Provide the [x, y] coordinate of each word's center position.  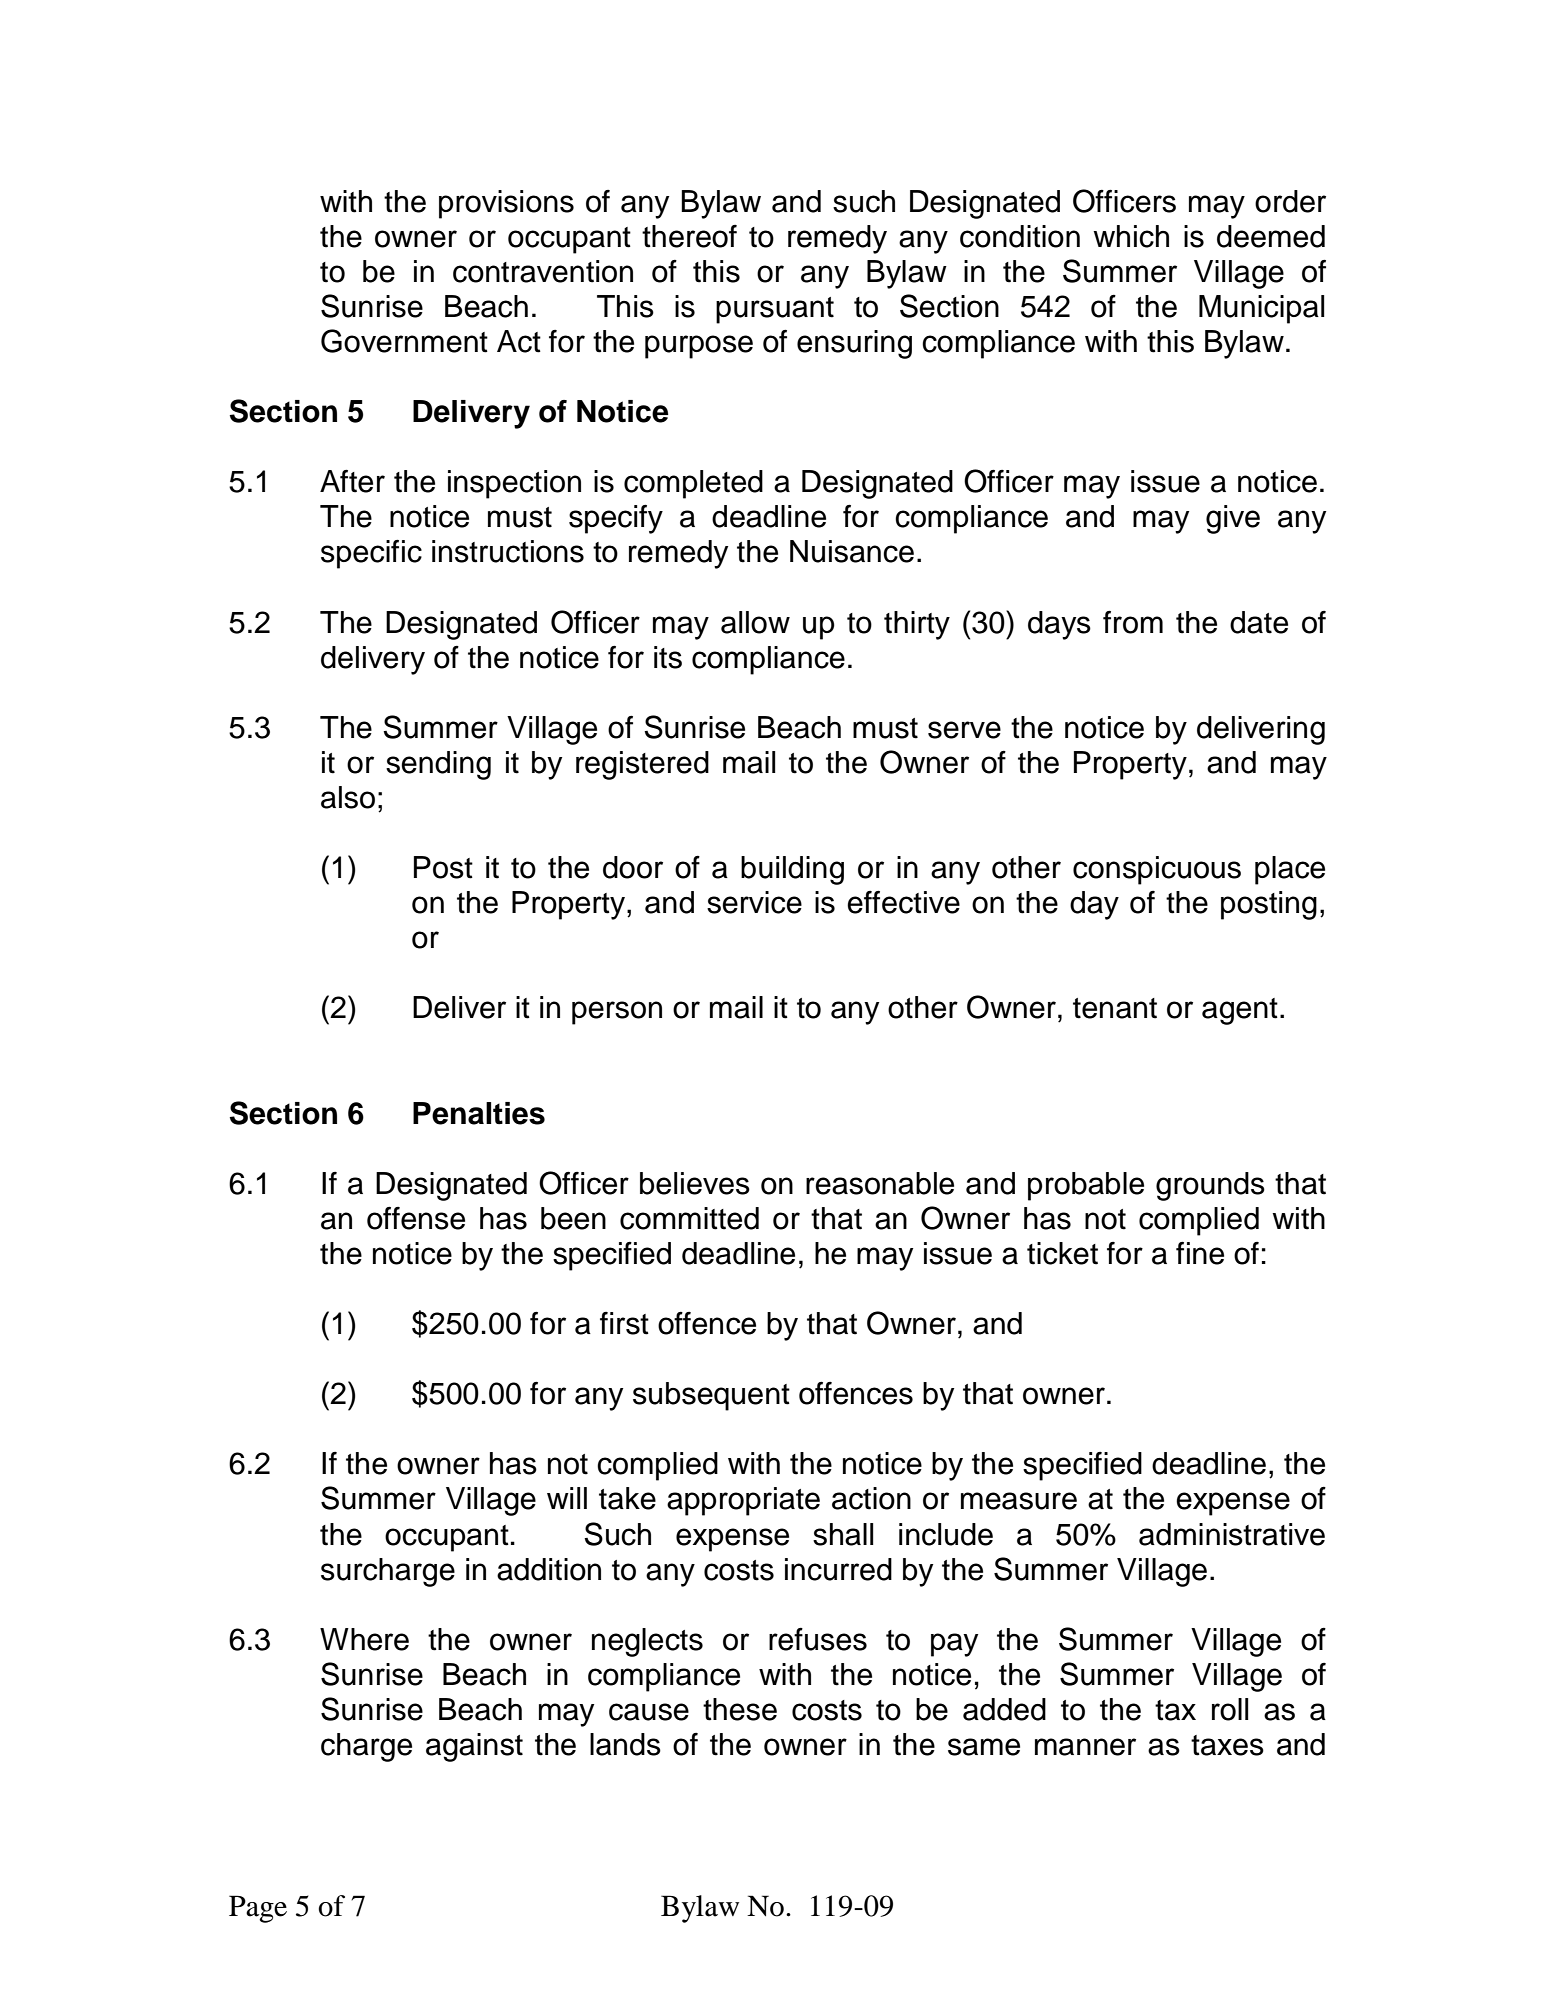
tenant [1115, 1008]
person [617, 1013]
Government [404, 341]
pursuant [775, 310]
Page [258, 1909]
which [1131, 236]
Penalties [479, 1113]
